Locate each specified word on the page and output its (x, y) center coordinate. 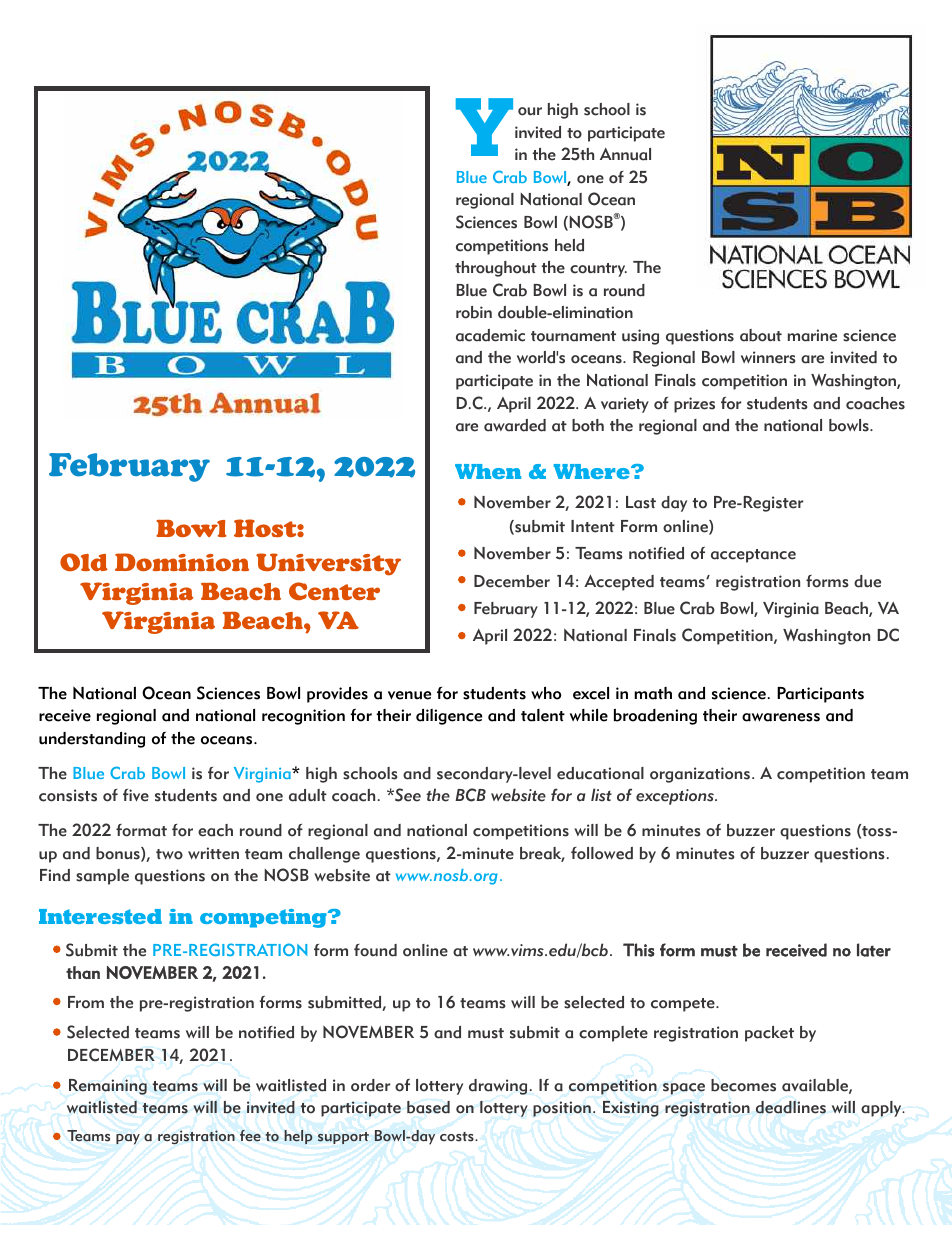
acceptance (753, 556)
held (569, 245)
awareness (781, 717)
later (874, 950)
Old (84, 562)
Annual (625, 154)
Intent (593, 526)
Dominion (182, 562)
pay (128, 1139)
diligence (449, 716)
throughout (496, 269)
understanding (92, 739)
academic (490, 335)
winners (768, 357)
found (375, 950)
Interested (100, 916)
